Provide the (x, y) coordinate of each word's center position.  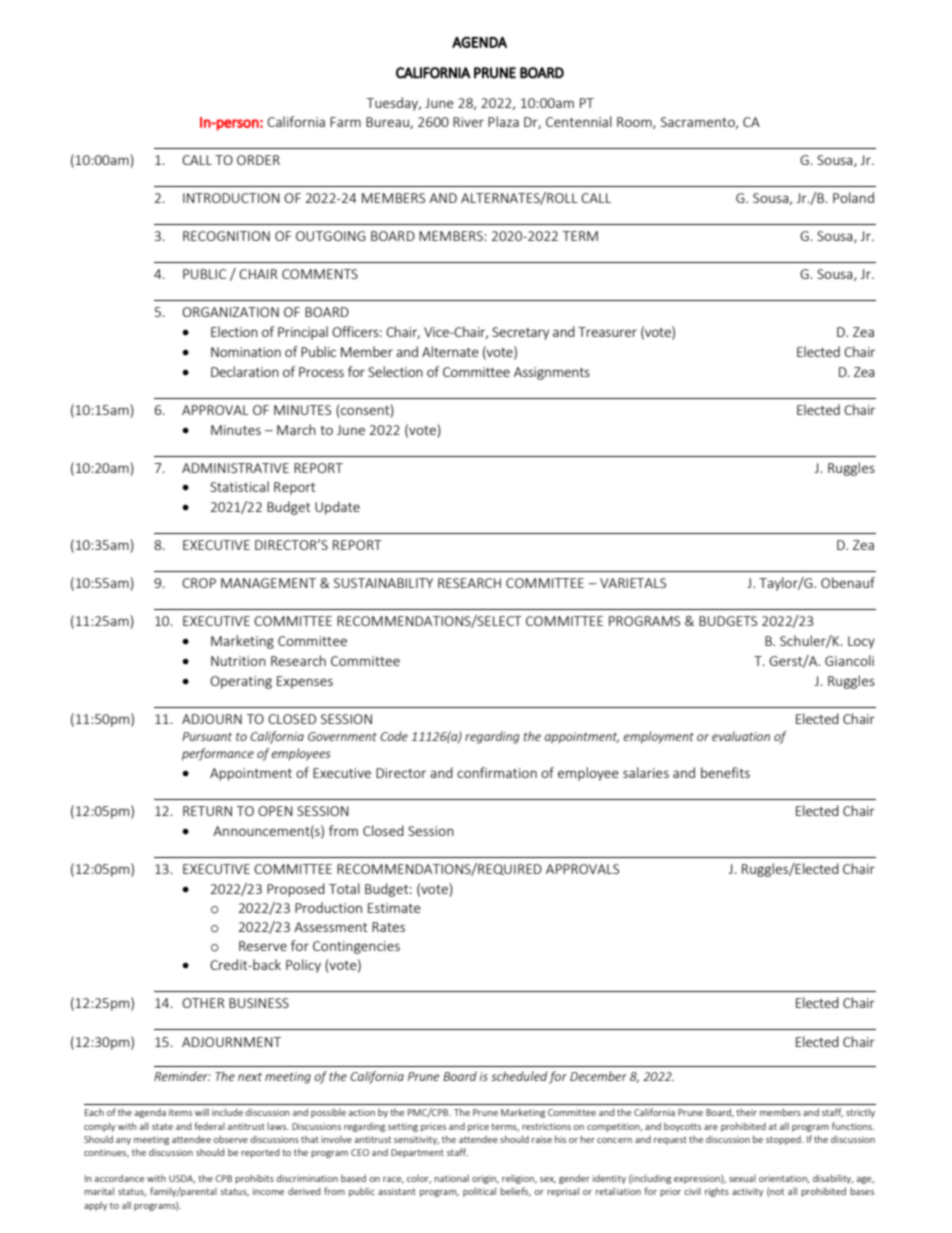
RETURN (207, 811)
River (468, 122)
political (479, 1192)
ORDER (258, 160)
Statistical (239, 486)
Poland (853, 197)
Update (337, 508)
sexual (742, 1178)
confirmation (497, 772)
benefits (725, 772)
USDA (182, 1179)
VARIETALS (633, 583)
